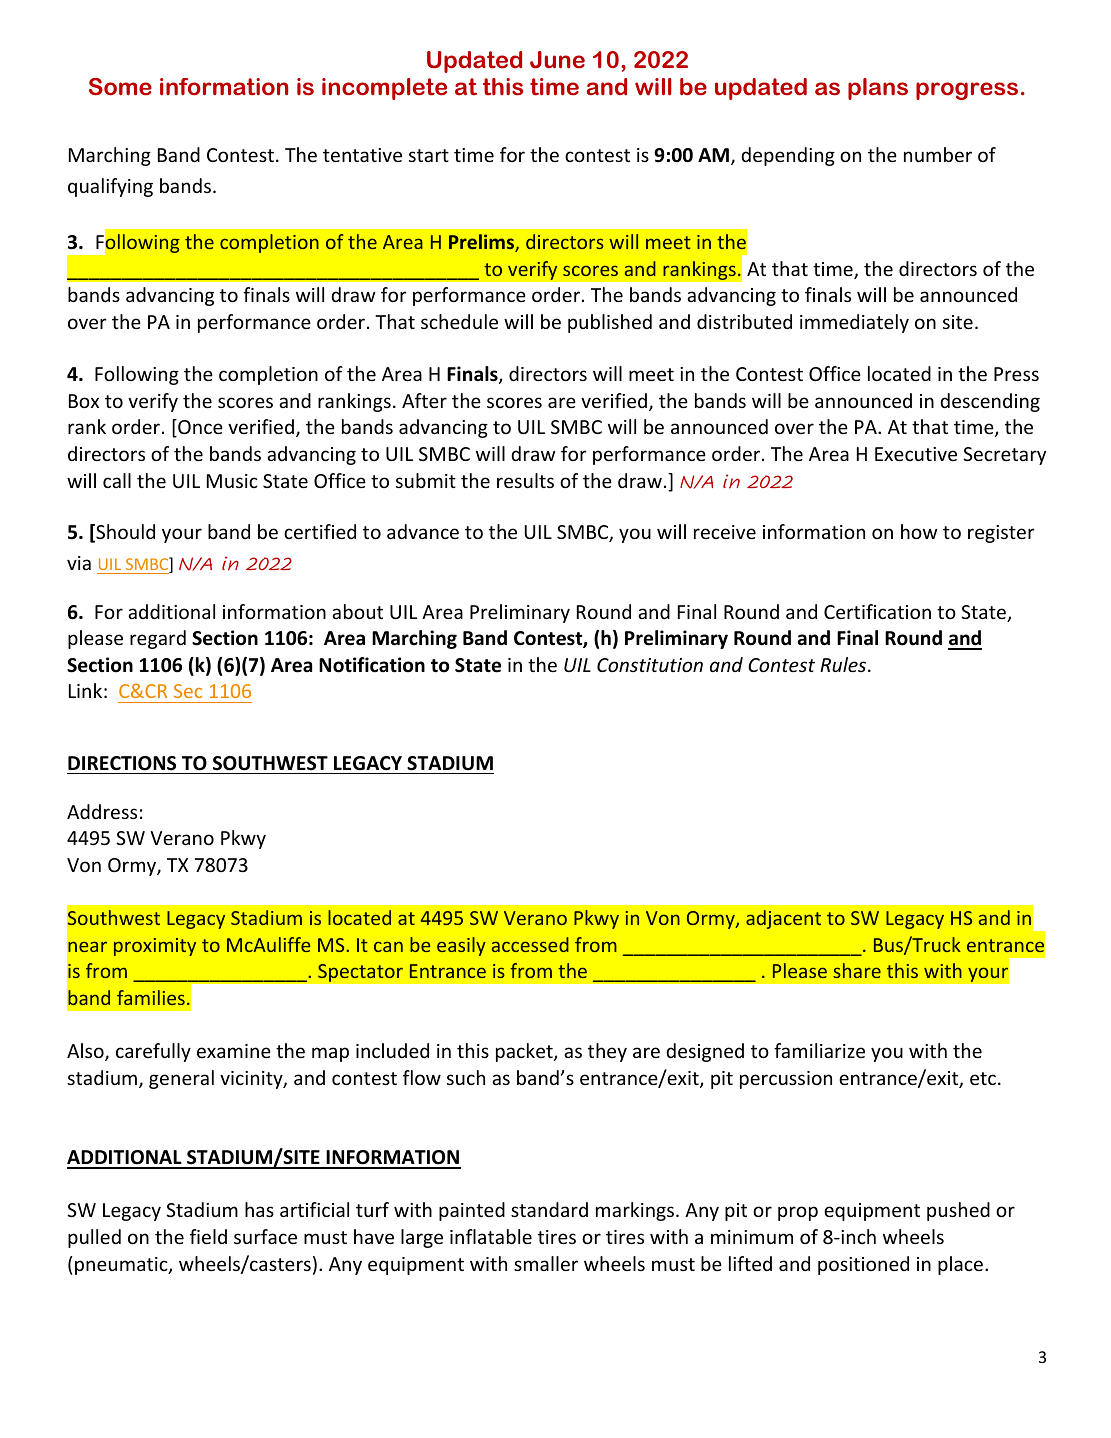 This page has height=1438, width=1111. What do you see at coordinates (650, 665) in the page?
I see `Constitution` at bounding box center [650, 665].
